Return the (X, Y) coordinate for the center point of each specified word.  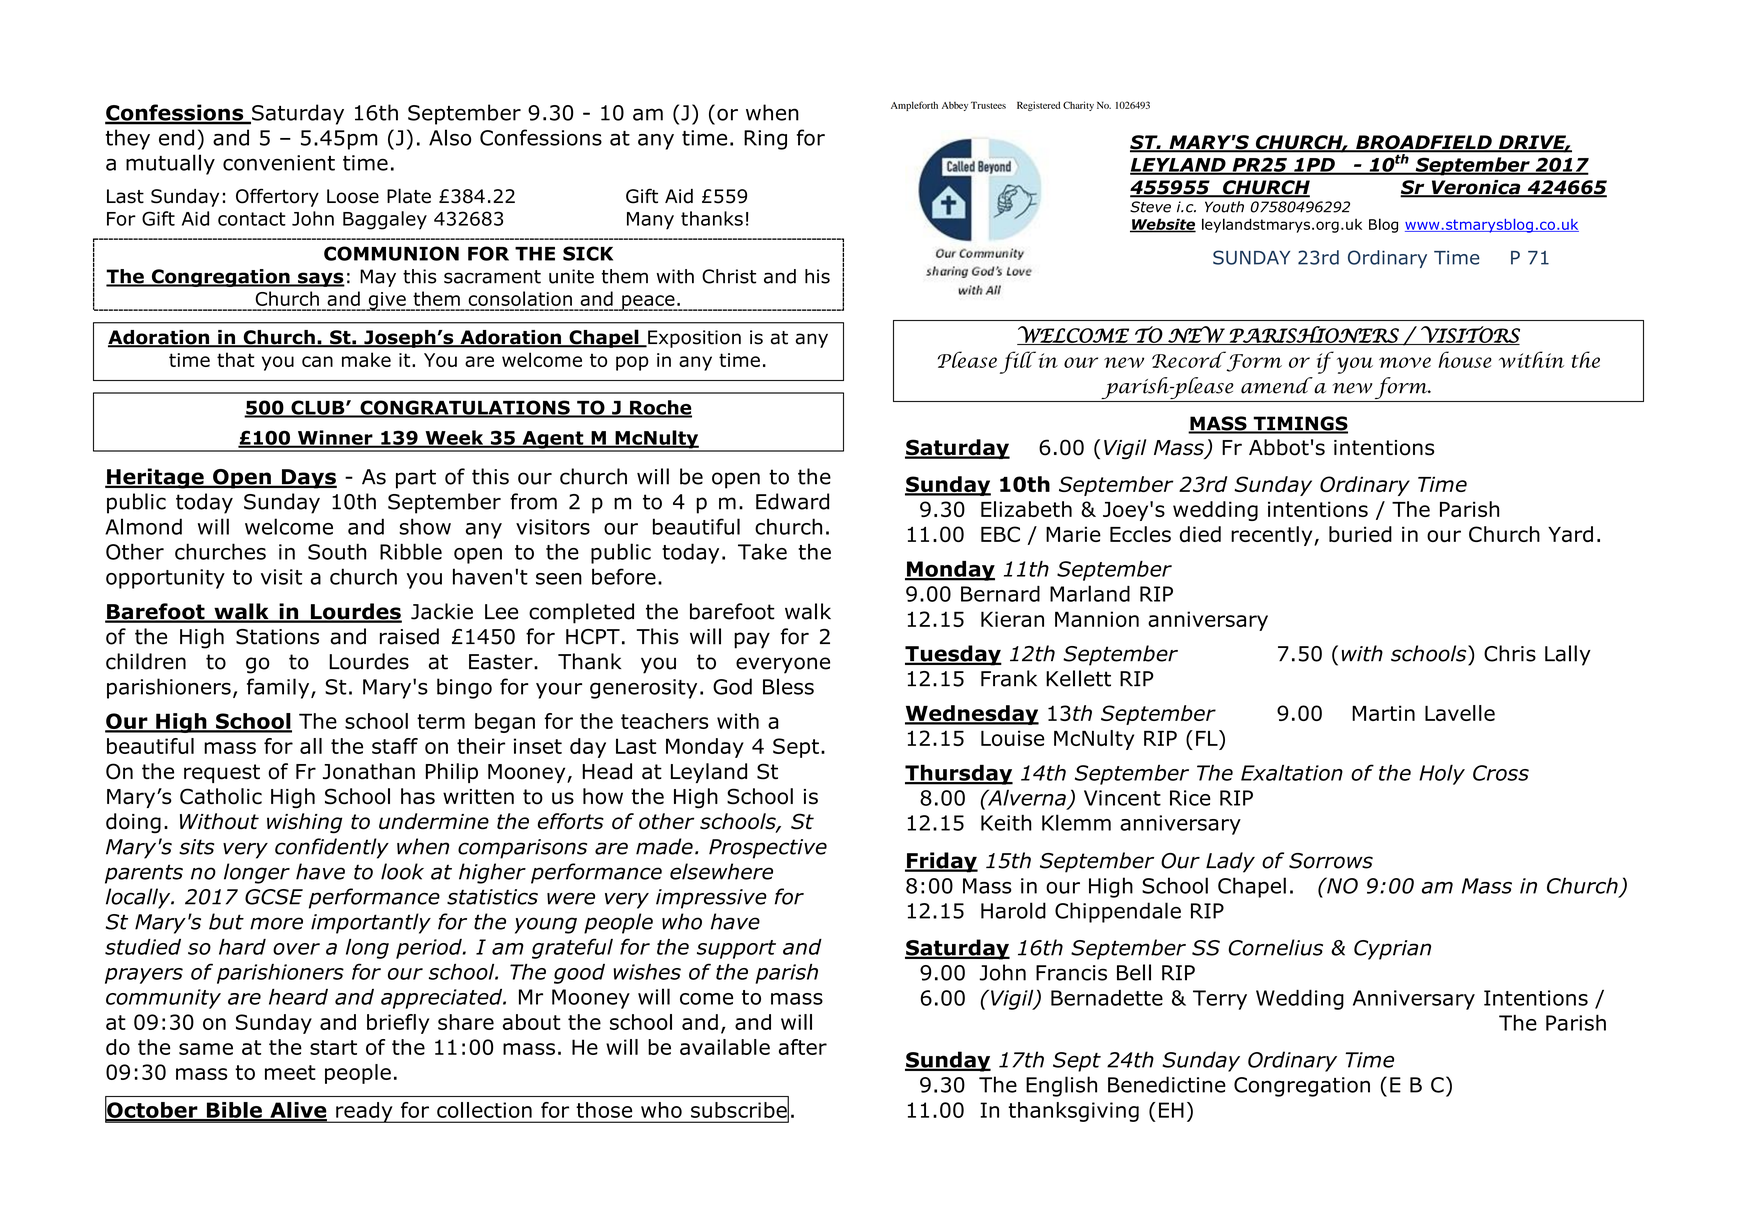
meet (290, 1072)
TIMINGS (1299, 424)
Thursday (959, 774)
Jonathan (369, 771)
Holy (1442, 774)
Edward (792, 501)
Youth (1224, 207)
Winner (335, 438)
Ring (765, 140)
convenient (279, 163)
